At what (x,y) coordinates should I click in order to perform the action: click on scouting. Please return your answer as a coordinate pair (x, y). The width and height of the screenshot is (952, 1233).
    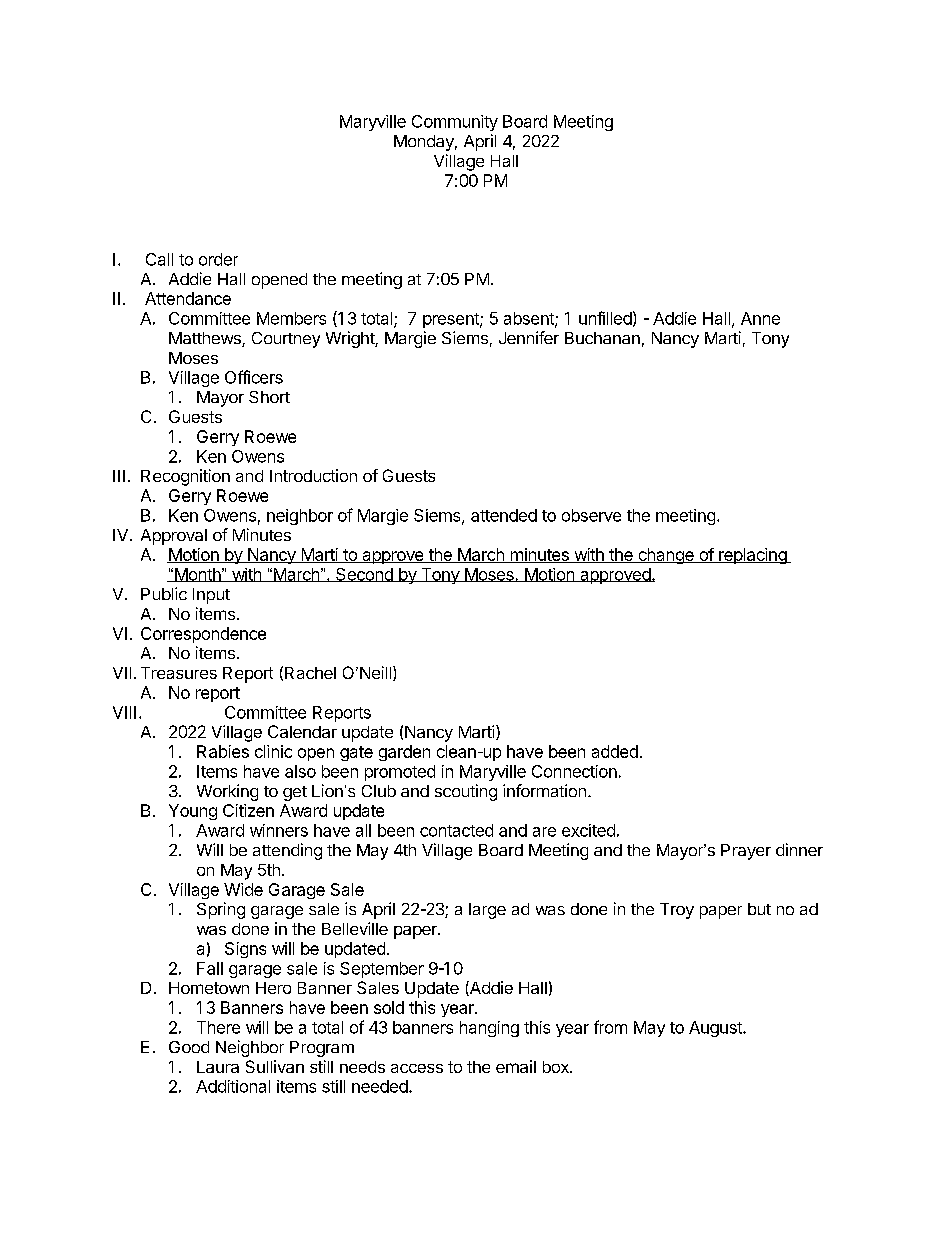
    Looking at the image, I should click on (466, 792).
